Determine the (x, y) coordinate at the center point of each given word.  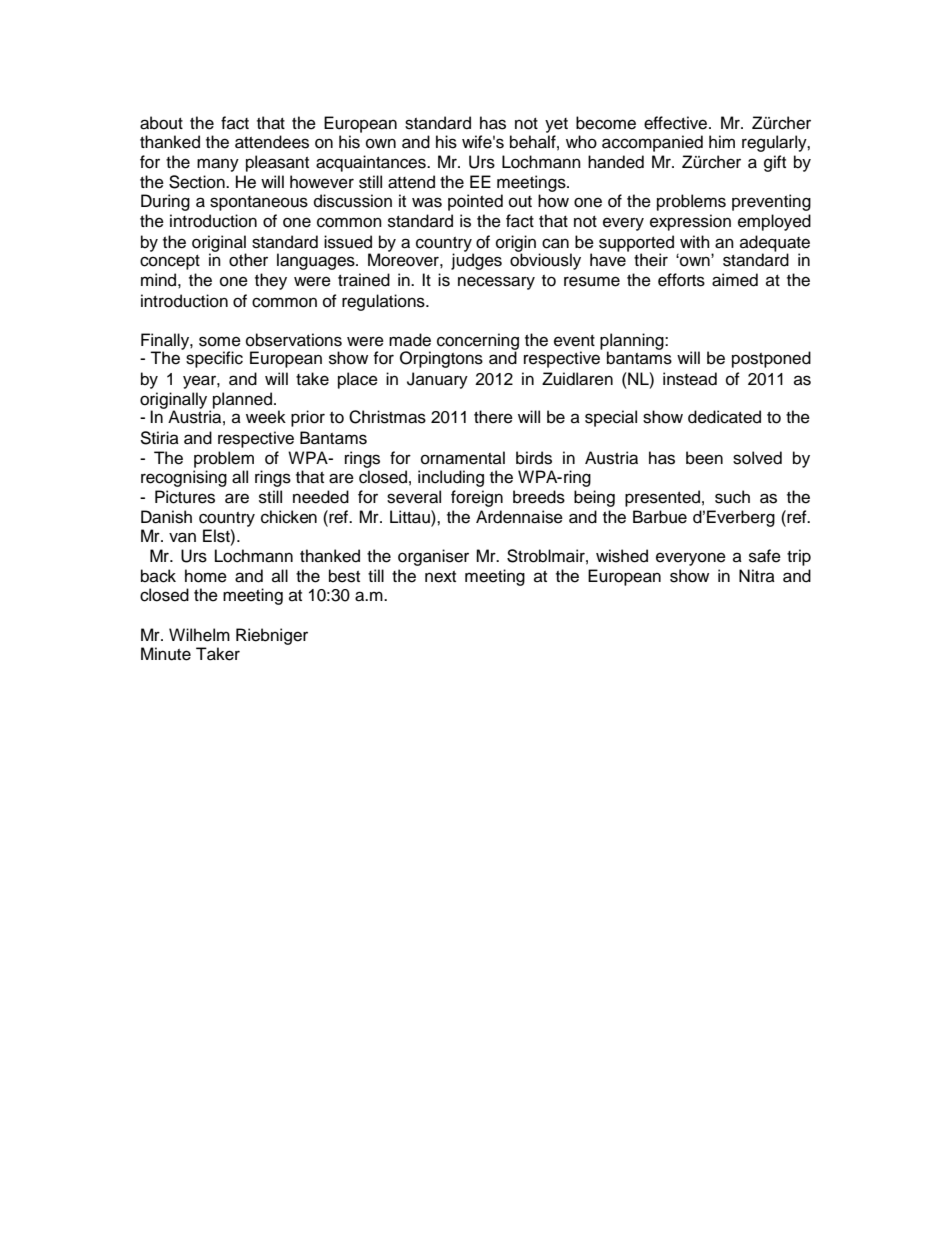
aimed (735, 280)
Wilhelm (199, 635)
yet (556, 125)
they (271, 281)
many (218, 165)
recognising (184, 478)
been (704, 458)
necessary (496, 283)
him (722, 141)
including (451, 478)
